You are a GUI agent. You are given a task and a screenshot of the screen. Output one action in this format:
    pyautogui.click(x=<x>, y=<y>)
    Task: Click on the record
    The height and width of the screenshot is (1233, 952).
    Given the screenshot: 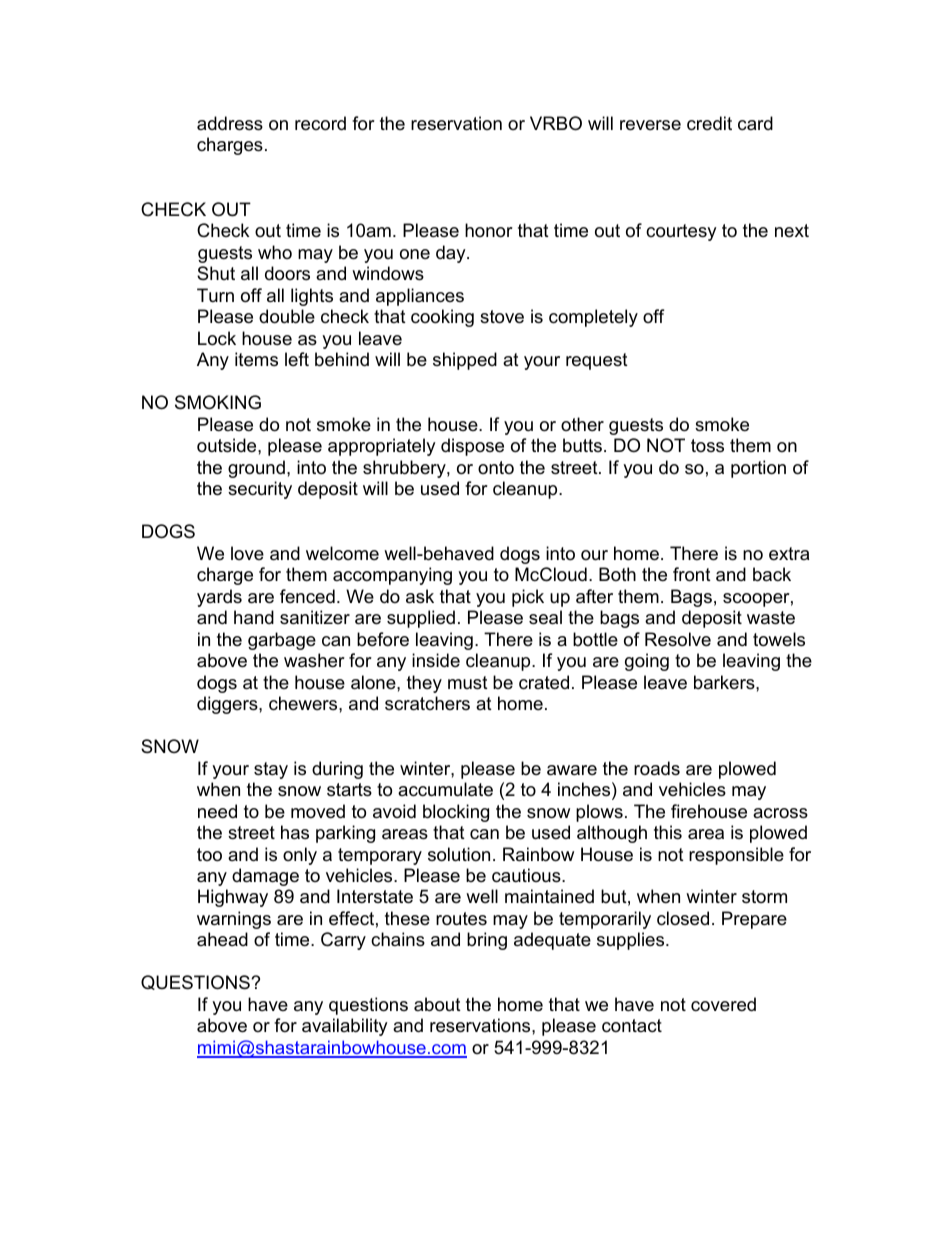 What is the action you would take?
    pyautogui.click(x=320, y=123)
